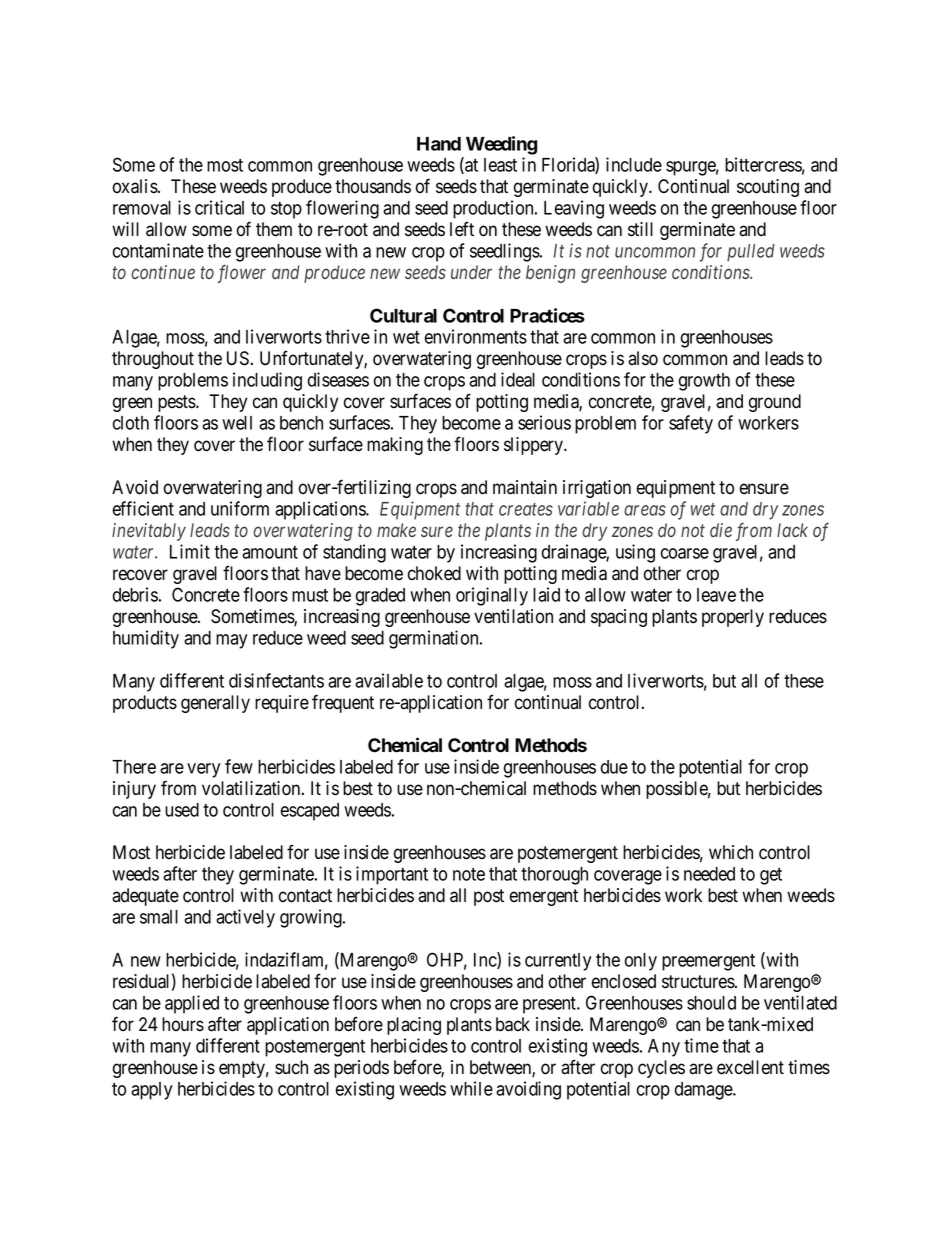  I want to click on while, so click(471, 1088).
